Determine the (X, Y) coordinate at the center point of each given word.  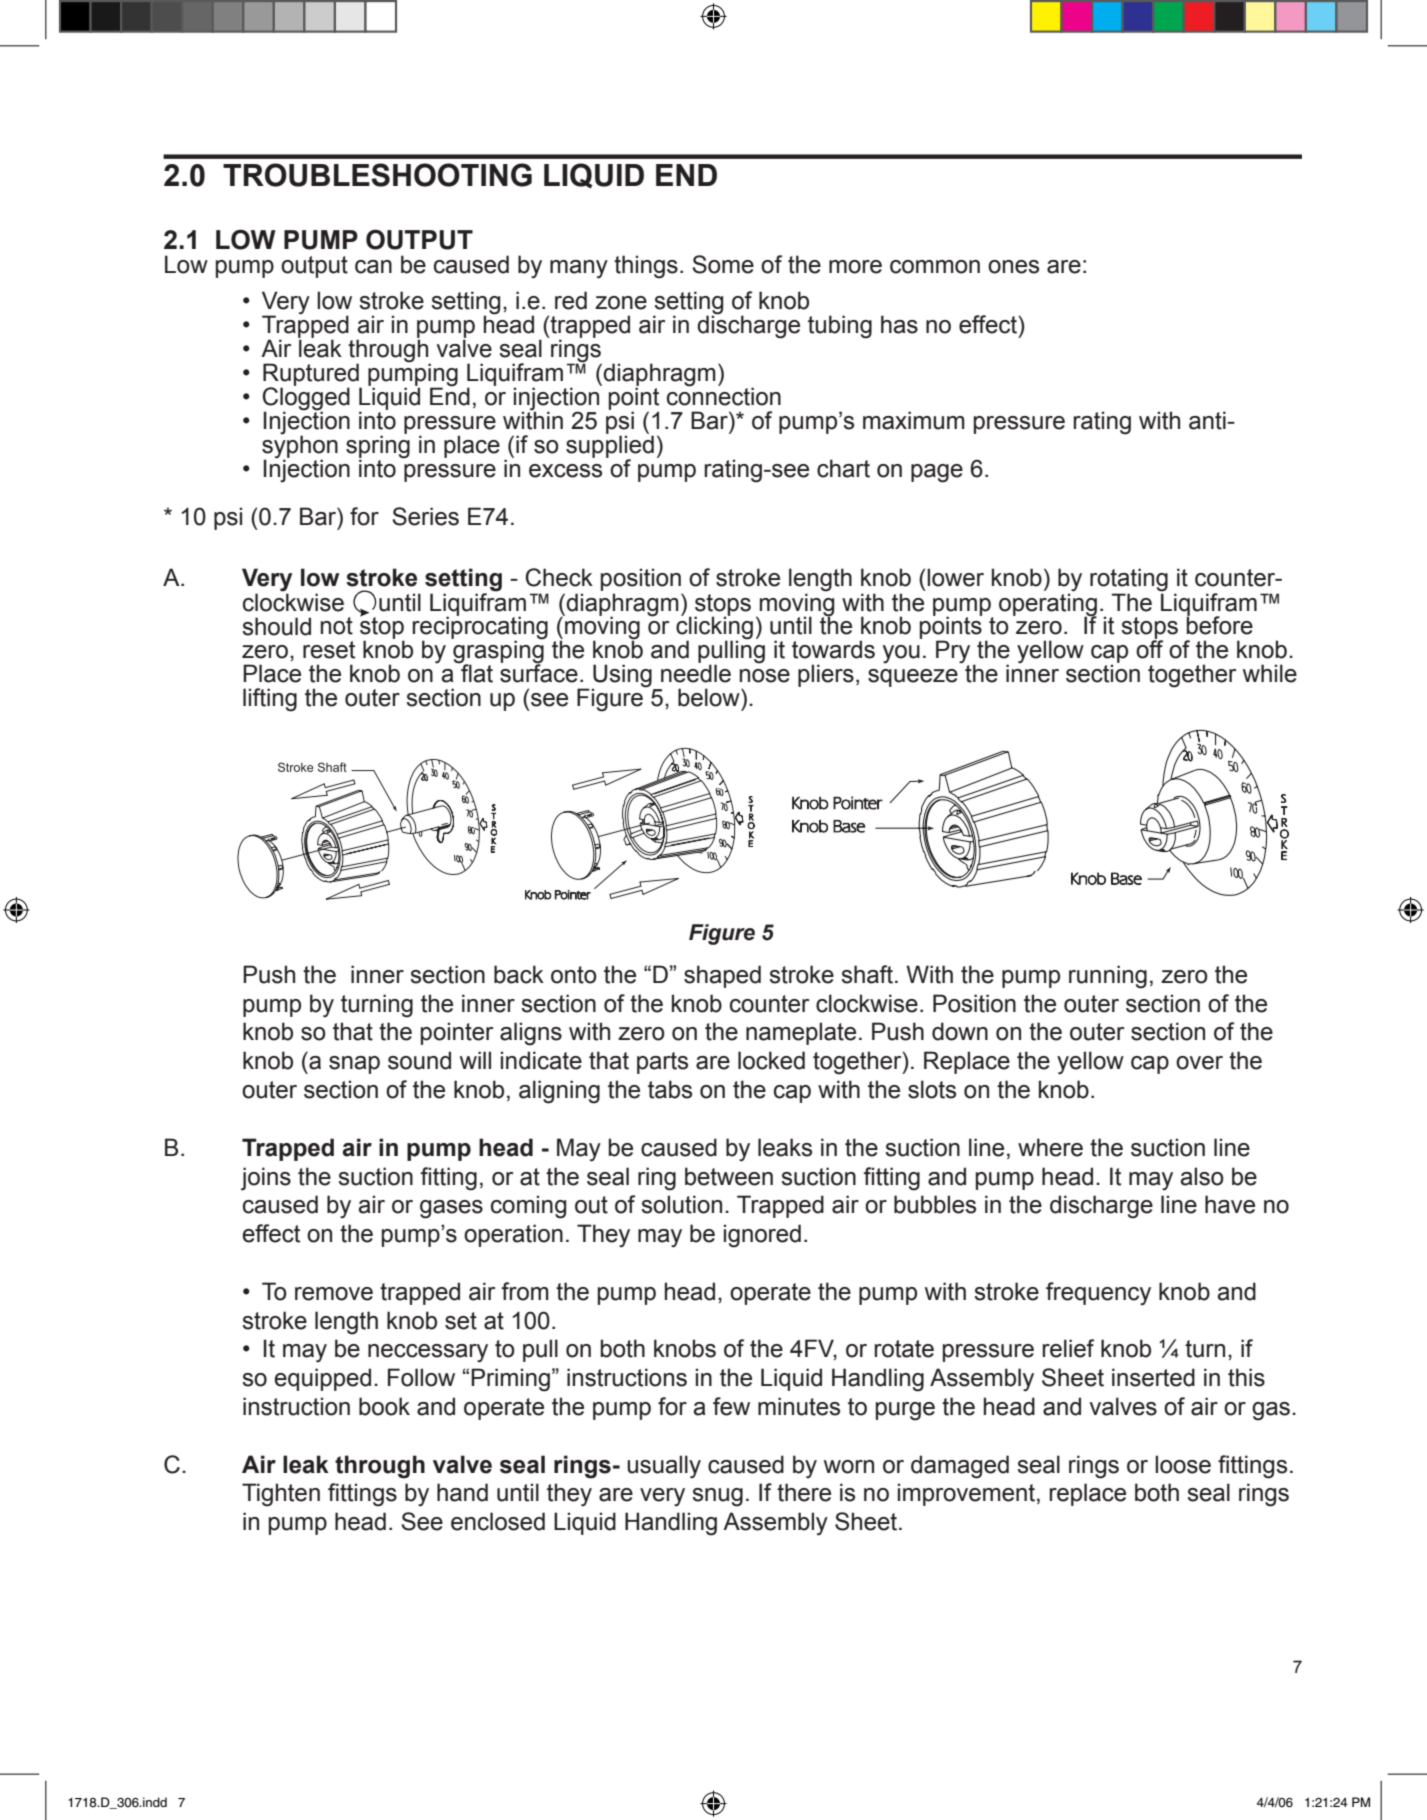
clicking (714, 627)
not (337, 626)
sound (419, 1060)
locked (771, 1060)
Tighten (281, 1495)
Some (723, 264)
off (1149, 648)
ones (1013, 267)
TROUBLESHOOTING (377, 175)
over (1199, 1063)
